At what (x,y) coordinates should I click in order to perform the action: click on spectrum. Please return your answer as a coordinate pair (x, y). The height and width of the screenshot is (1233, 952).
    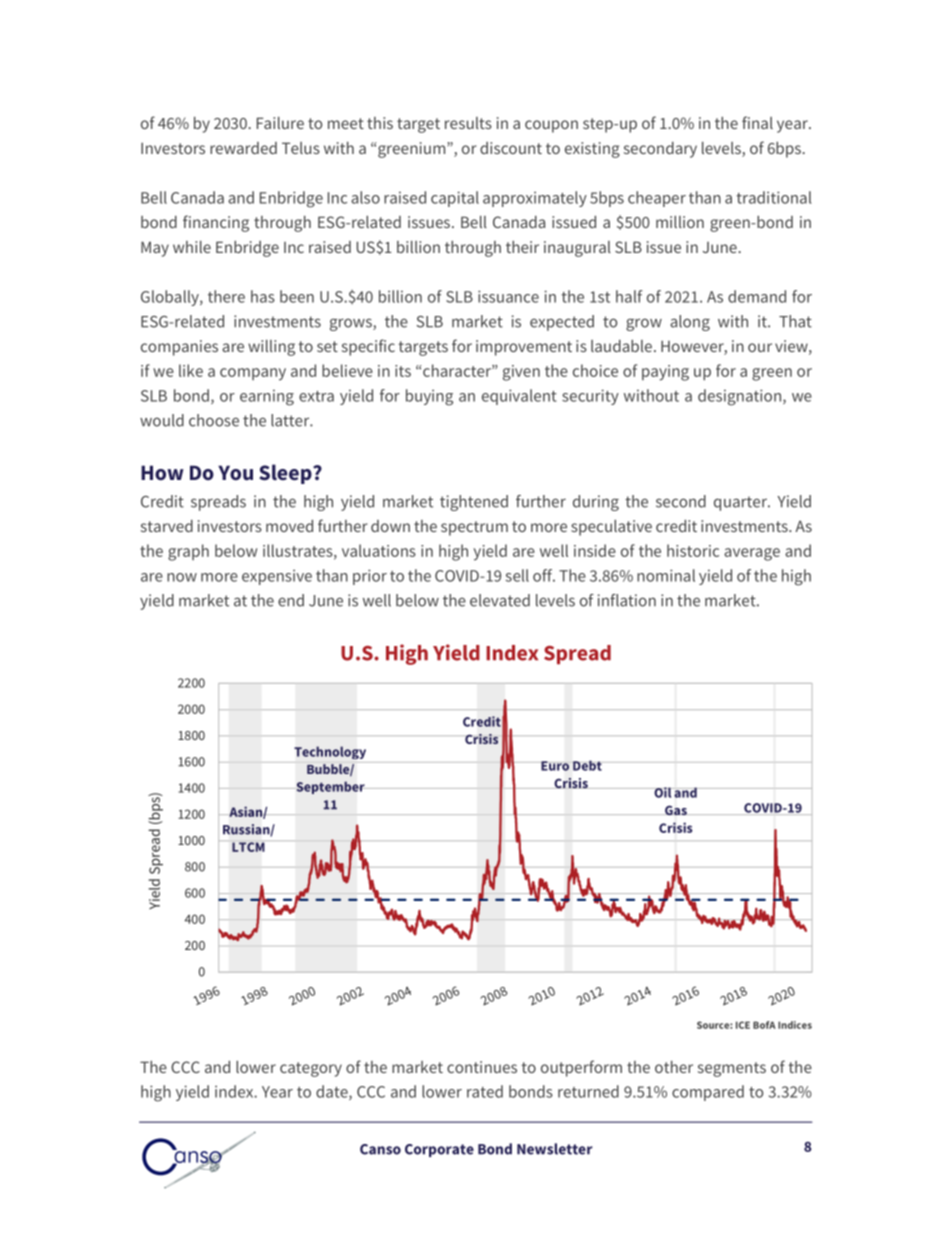
    Looking at the image, I should click on (474, 528).
